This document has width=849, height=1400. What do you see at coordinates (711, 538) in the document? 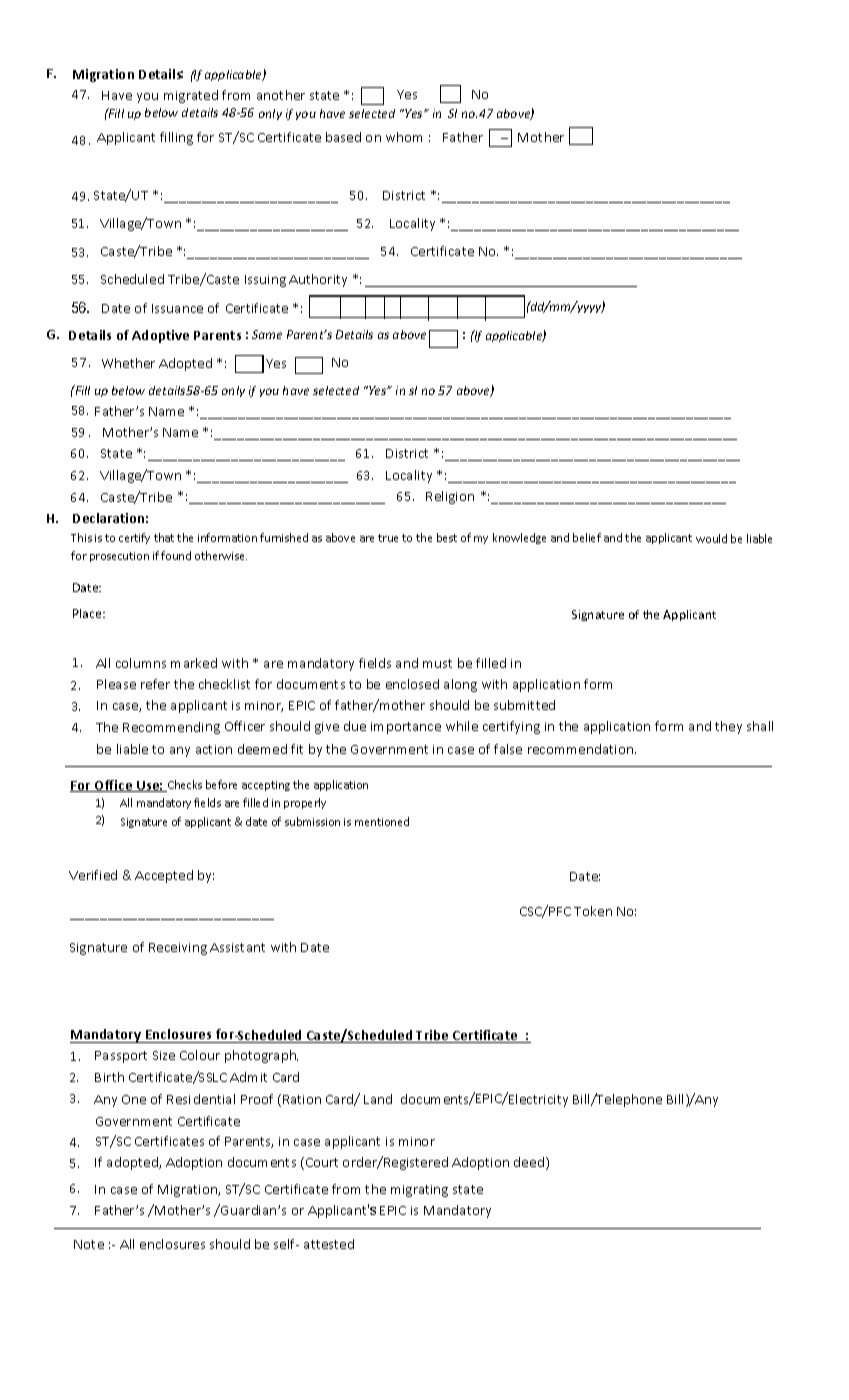
I see `would` at bounding box center [711, 538].
